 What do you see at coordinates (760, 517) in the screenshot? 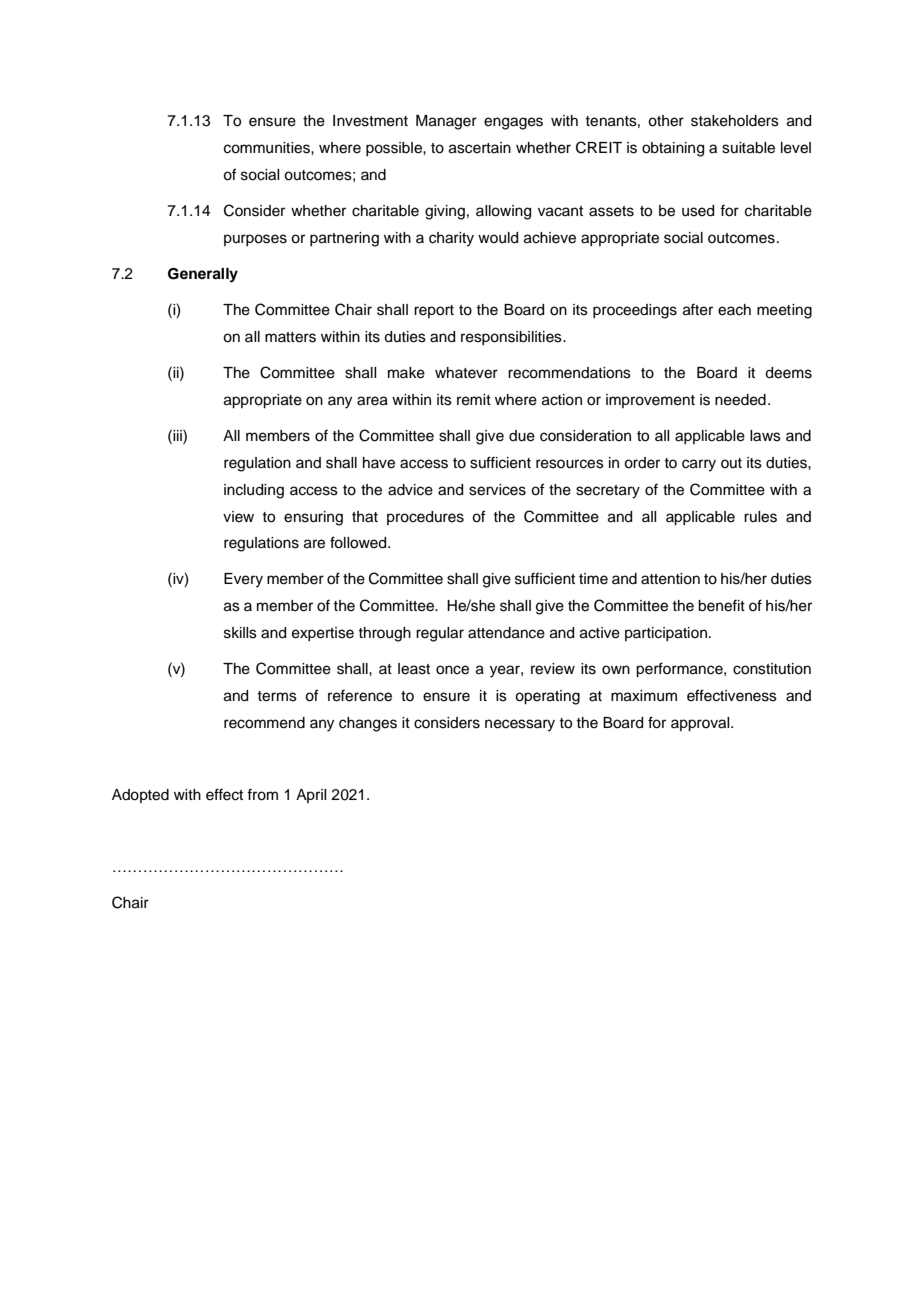
I see `rules` at bounding box center [760, 517].
